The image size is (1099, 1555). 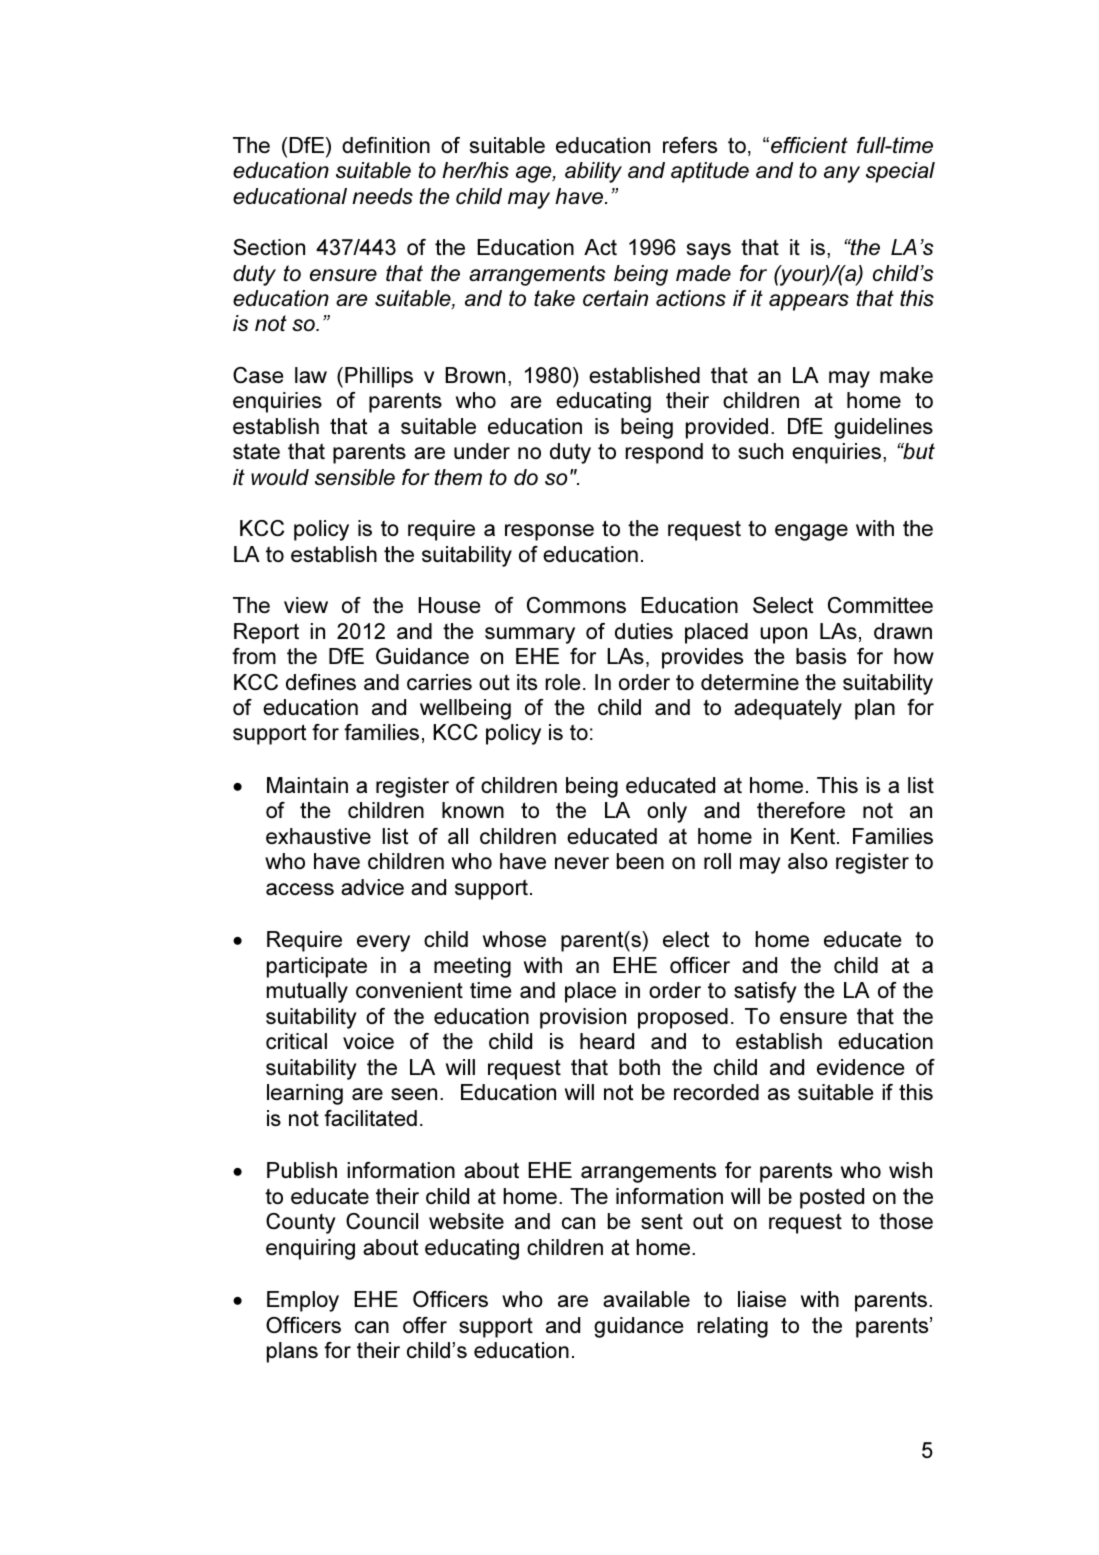 I want to click on adequately, so click(x=788, y=709).
